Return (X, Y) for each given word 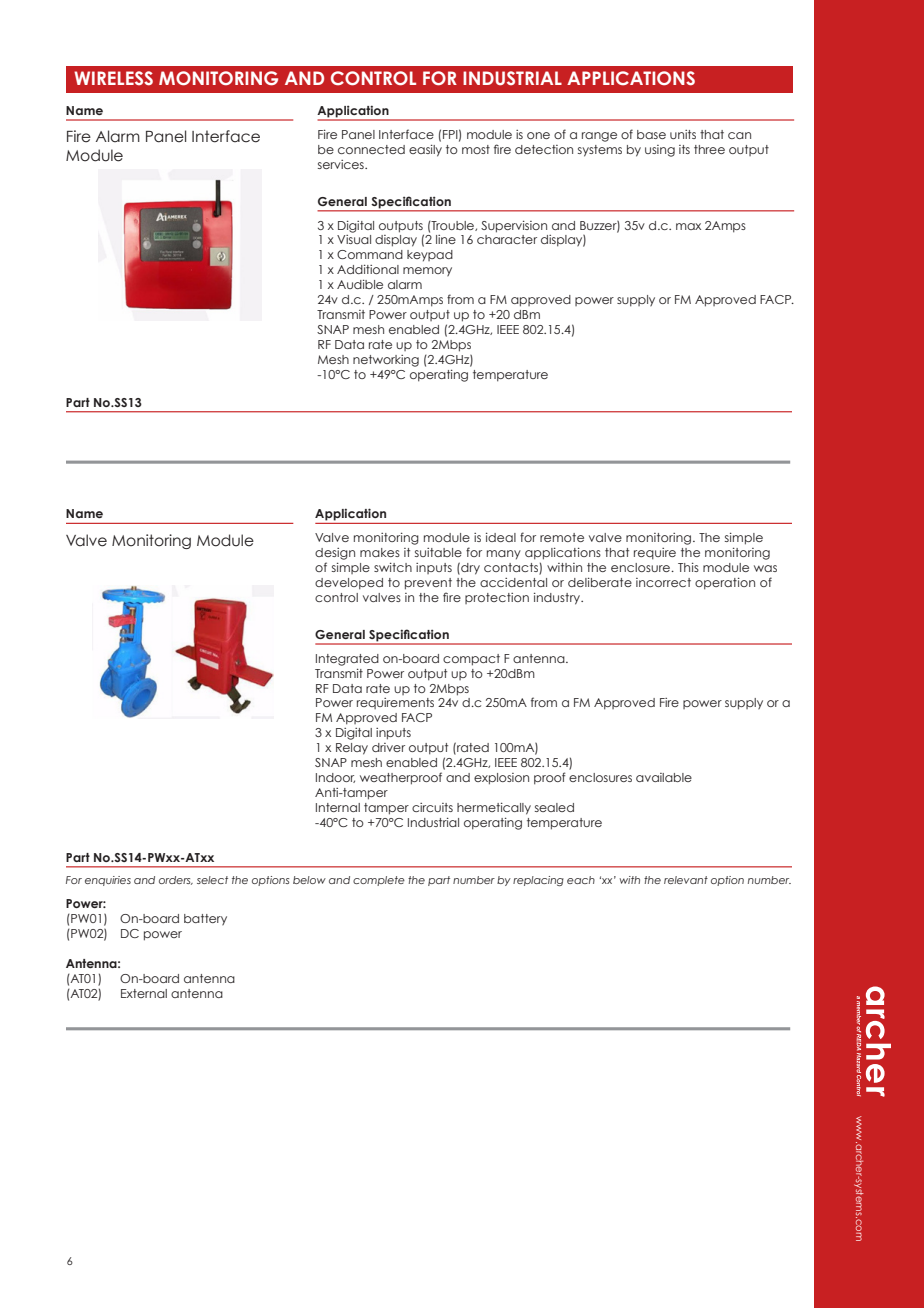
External (144, 993)
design (335, 554)
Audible (360, 284)
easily (425, 150)
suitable (438, 552)
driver (388, 747)
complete (379, 881)
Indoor (335, 778)
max (688, 226)
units (683, 134)
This (688, 567)
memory (427, 271)
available (664, 777)
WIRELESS (113, 78)
